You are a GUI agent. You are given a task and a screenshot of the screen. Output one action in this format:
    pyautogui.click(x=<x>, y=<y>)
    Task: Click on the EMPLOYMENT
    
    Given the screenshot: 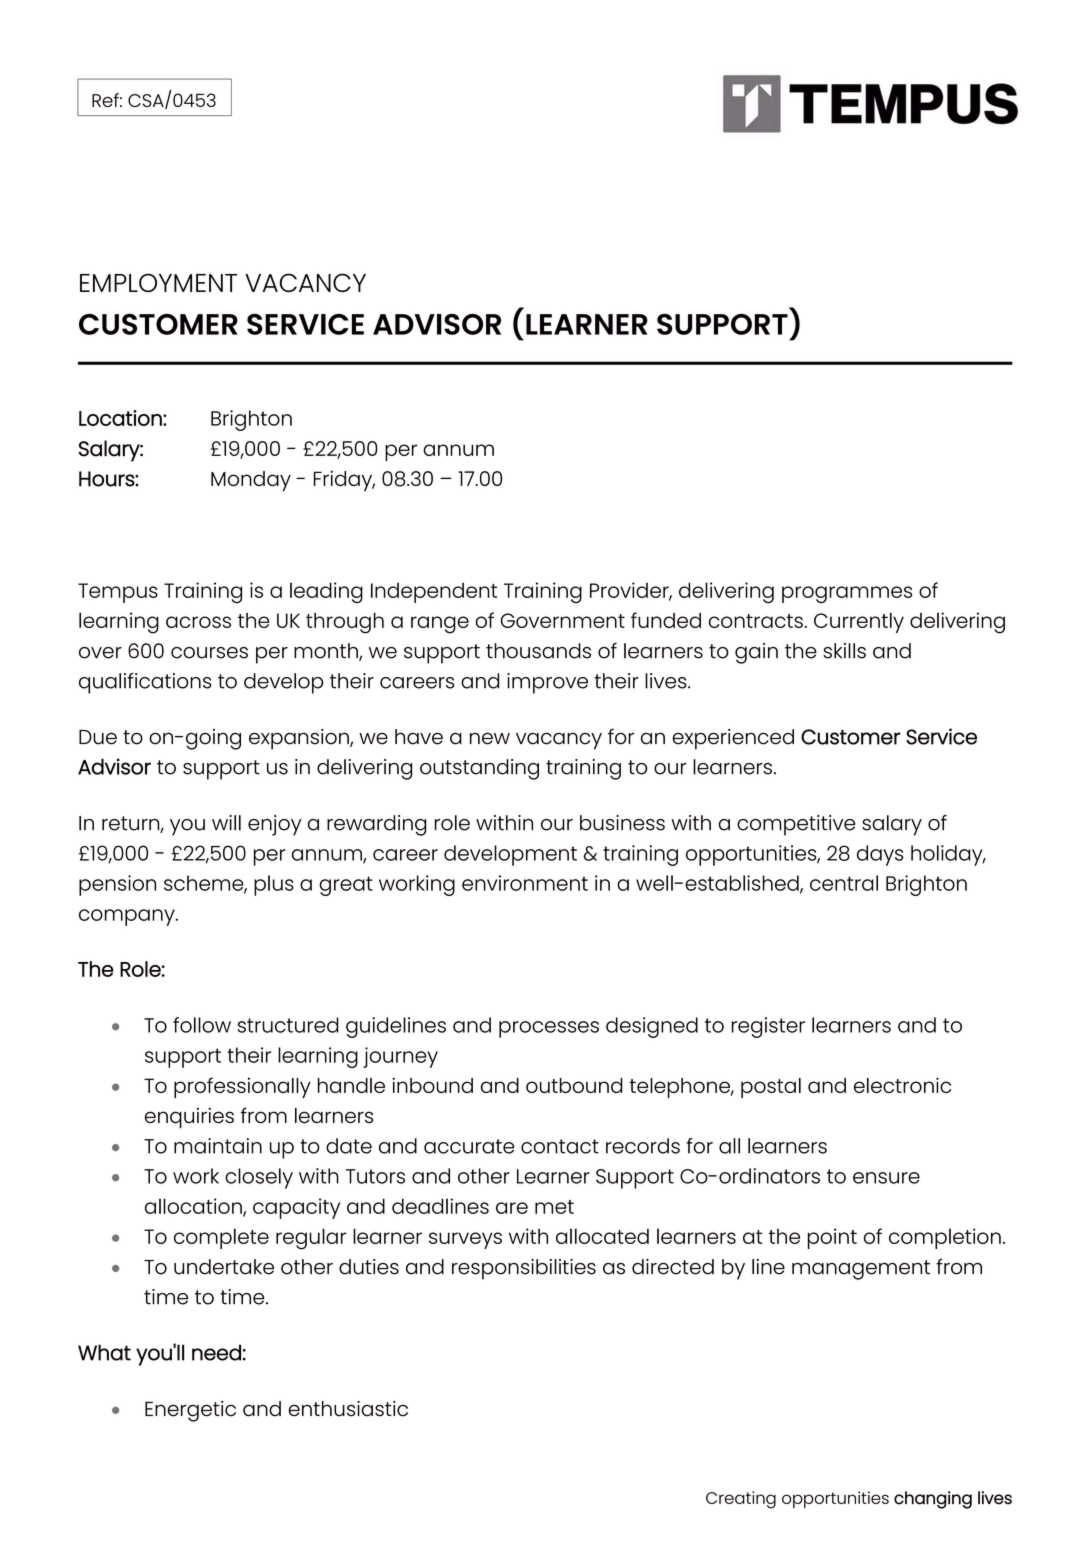 What is the action you would take?
    pyautogui.click(x=158, y=282)
